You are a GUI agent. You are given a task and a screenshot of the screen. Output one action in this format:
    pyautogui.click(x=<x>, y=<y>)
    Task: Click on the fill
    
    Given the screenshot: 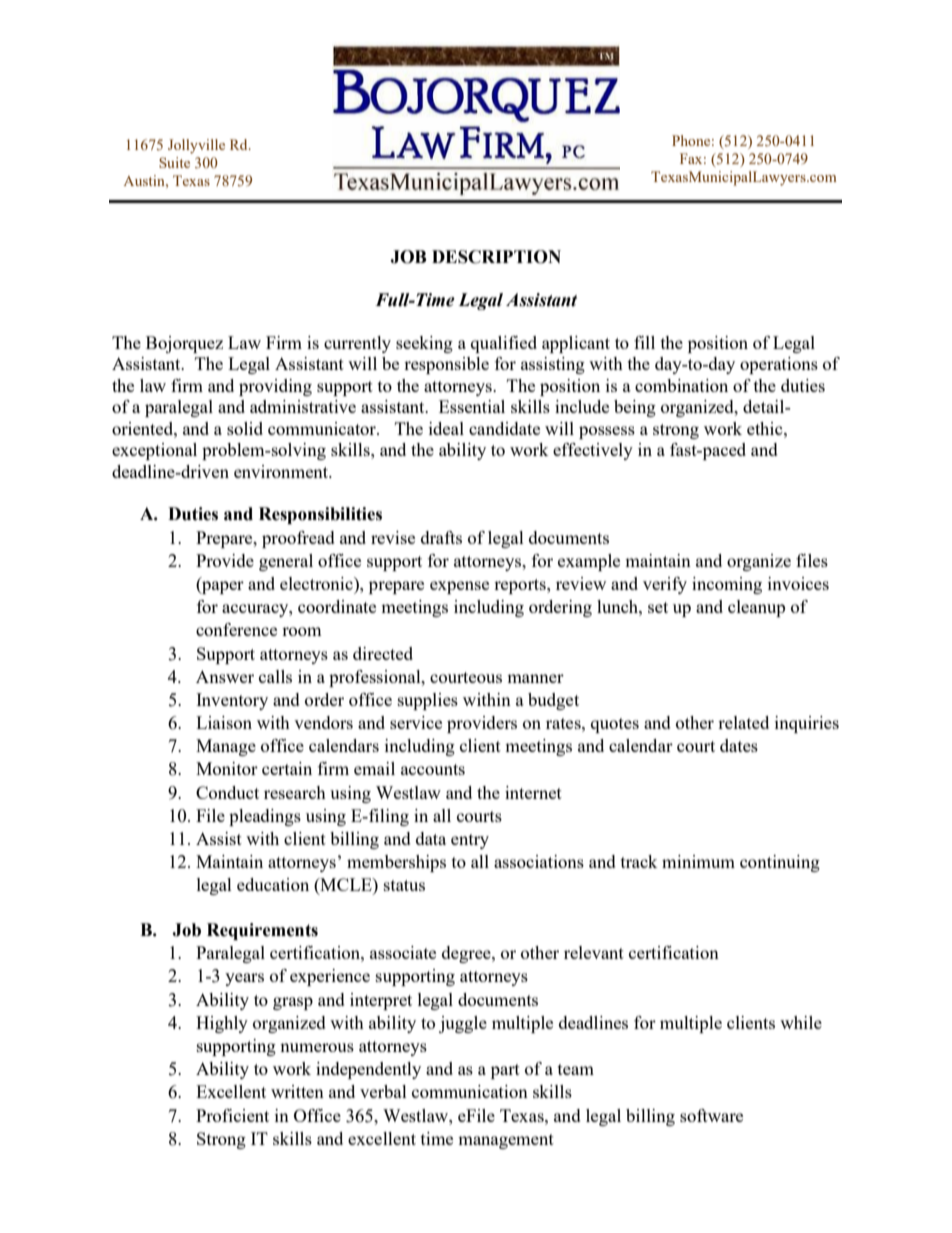 What is the action you would take?
    pyautogui.click(x=644, y=342)
